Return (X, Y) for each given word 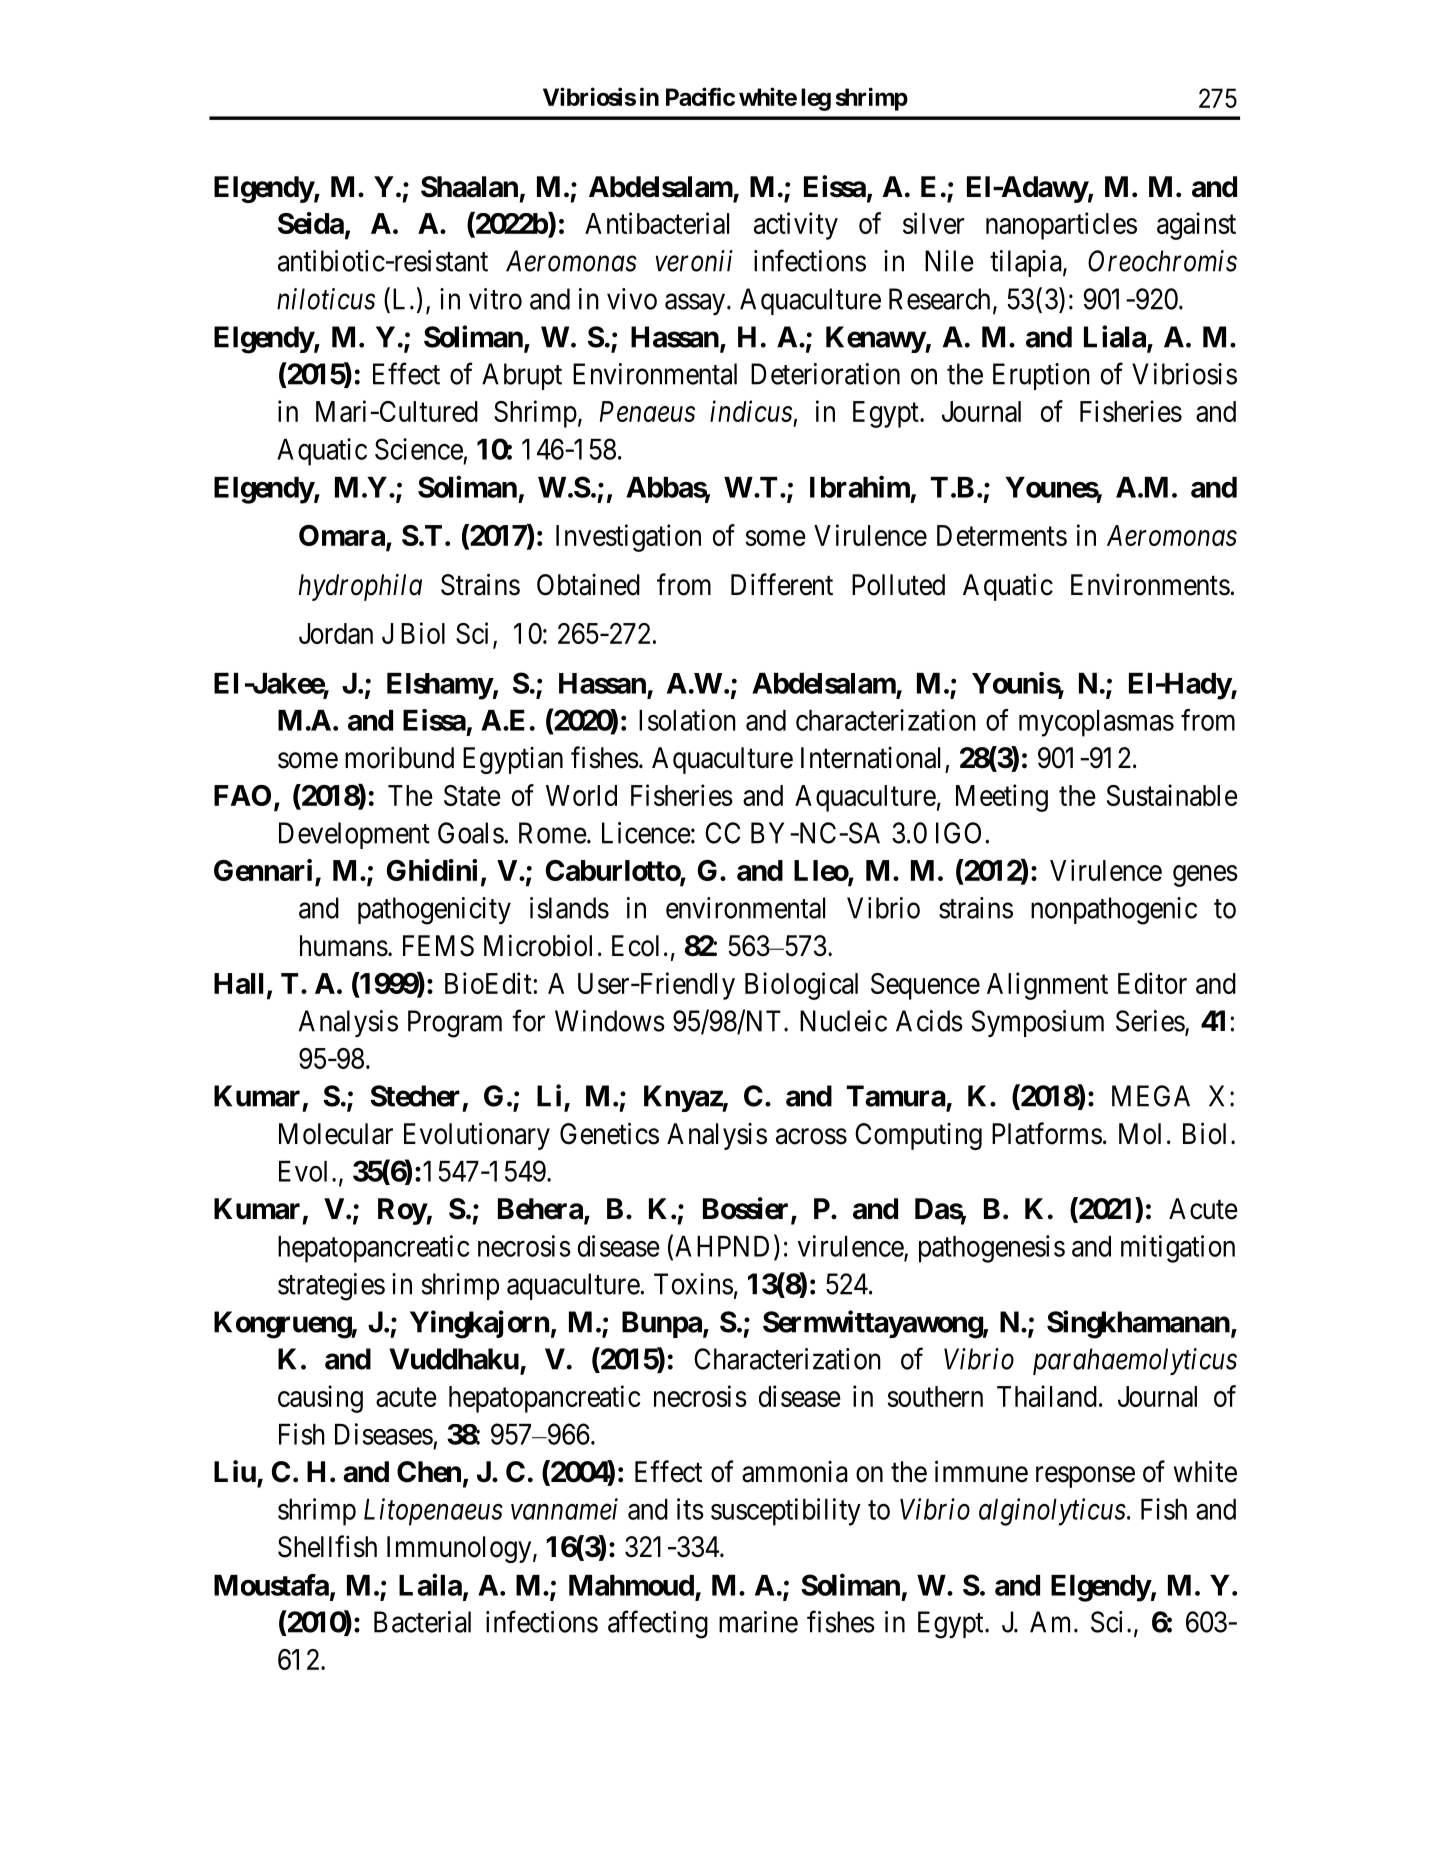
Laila (430, 1584)
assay (696, 304)
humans (344, 946)
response (1085, 1477)
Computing (918, 1136)
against (1196, 226)
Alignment (1047, 986)
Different (782, 584)
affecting (658, 1624)
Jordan (336, 633)
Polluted (898, 585)
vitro (495, 299)
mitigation (1178, 1249)
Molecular (336, 1134)
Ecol (635, 946)
